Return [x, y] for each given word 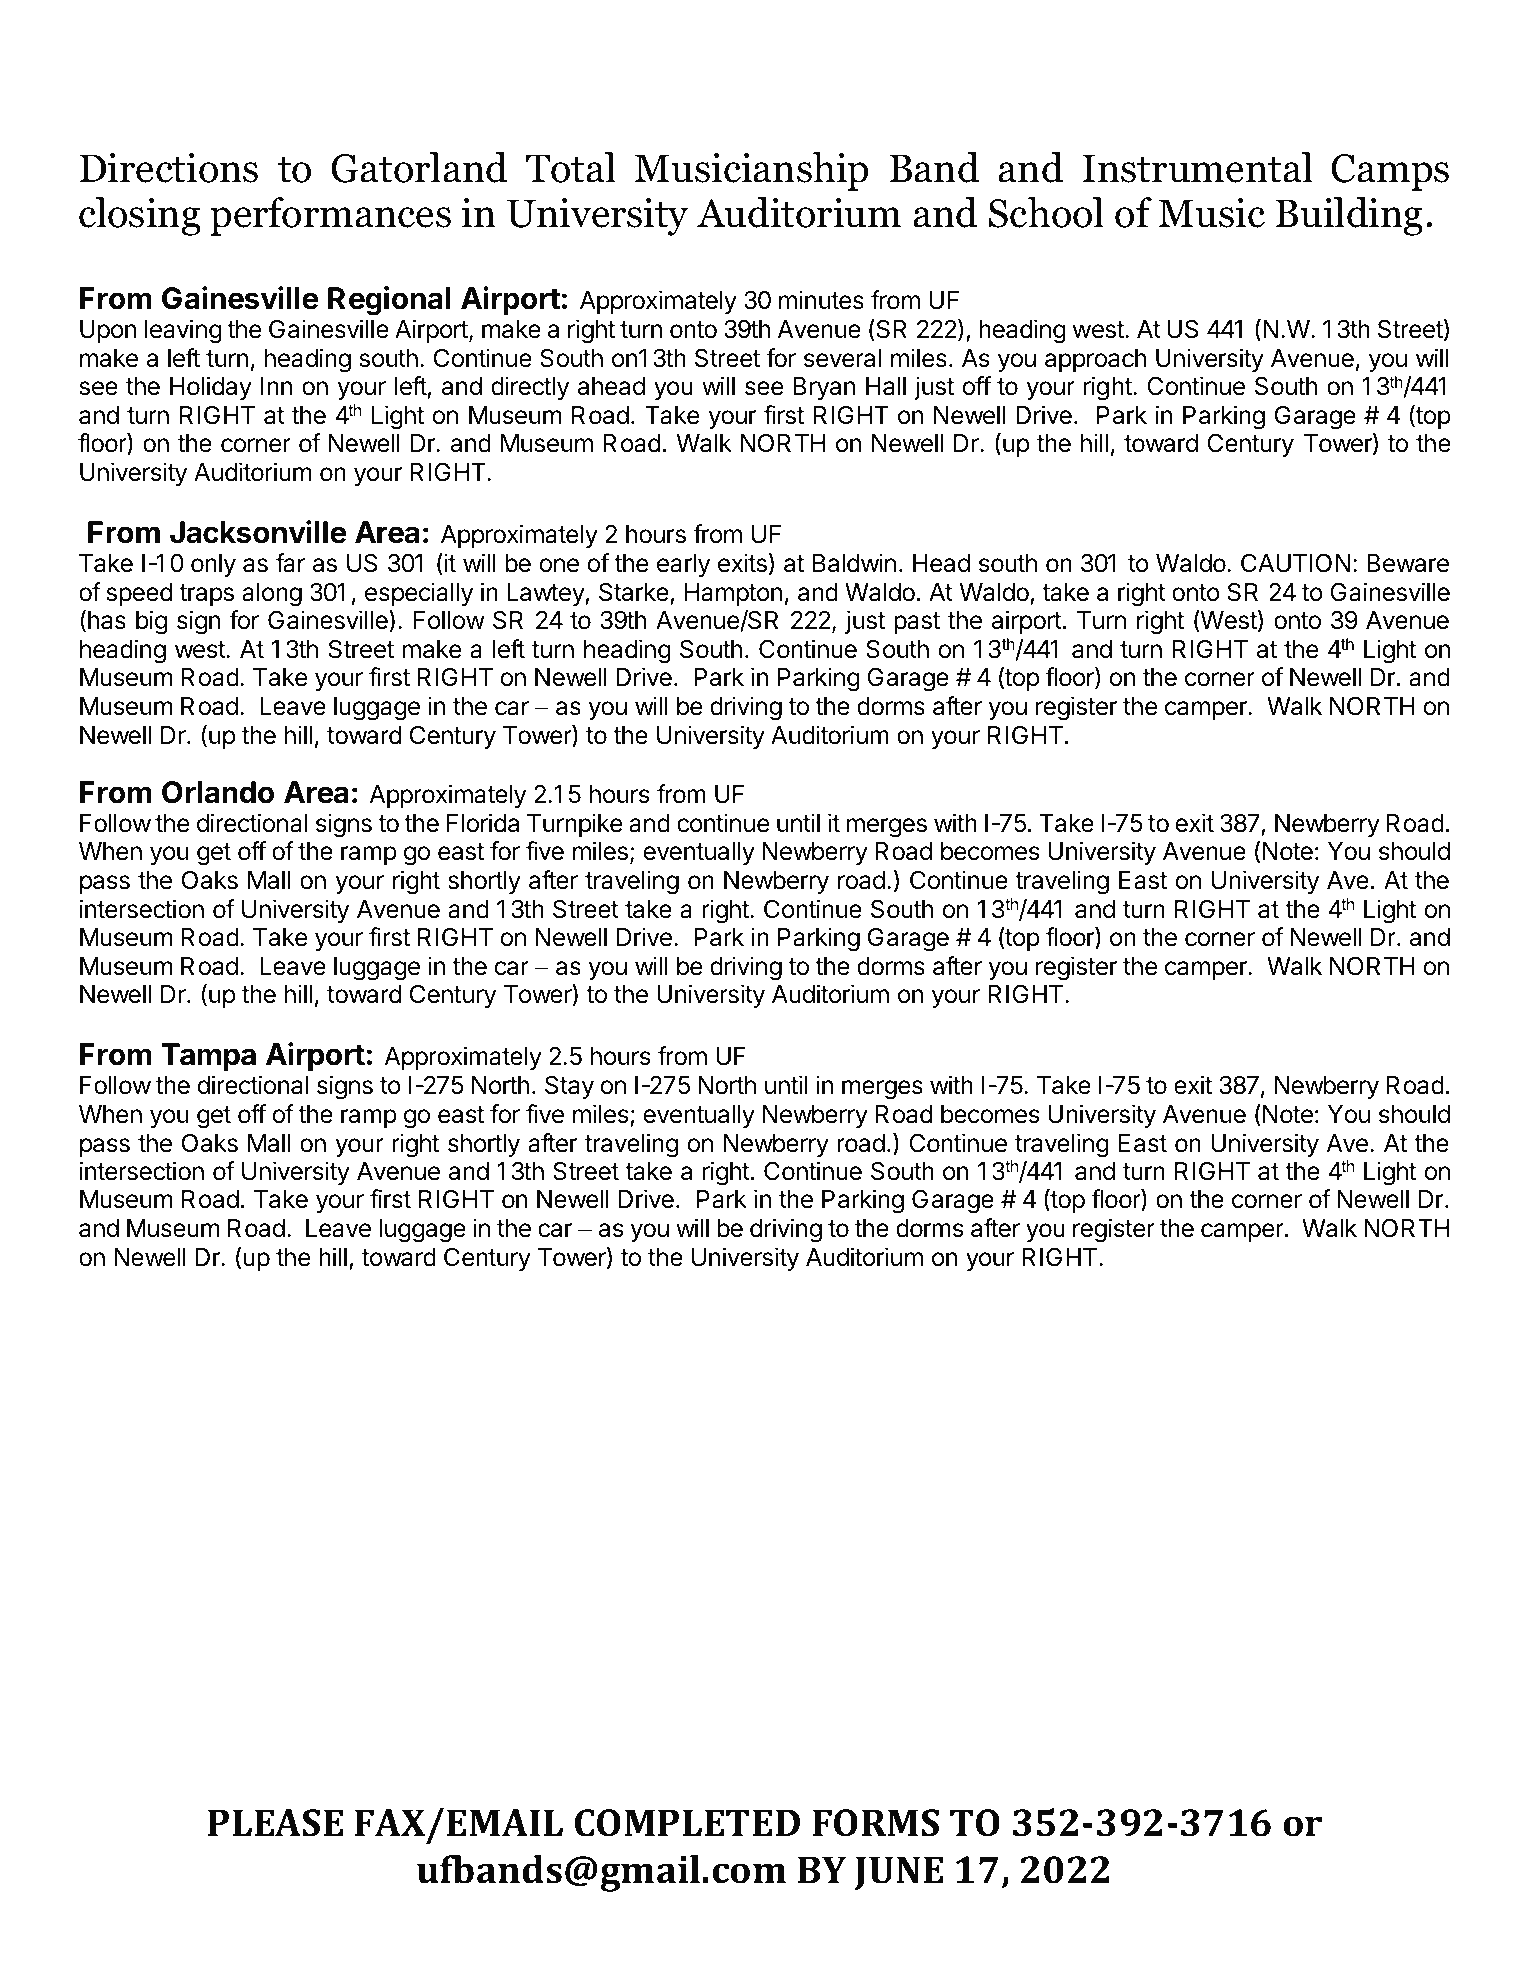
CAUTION [1295, 563]
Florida [483, 823]
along [272, 595]
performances [330, 216]
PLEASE [276, 1823]
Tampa [209, 1057]
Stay [569, 1087]
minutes [821, 300]
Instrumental [1197, 167]
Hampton [733, 594]
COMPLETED [687, 1823]
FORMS [876, 1823]
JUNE [899, 1873]
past [917, 623]
